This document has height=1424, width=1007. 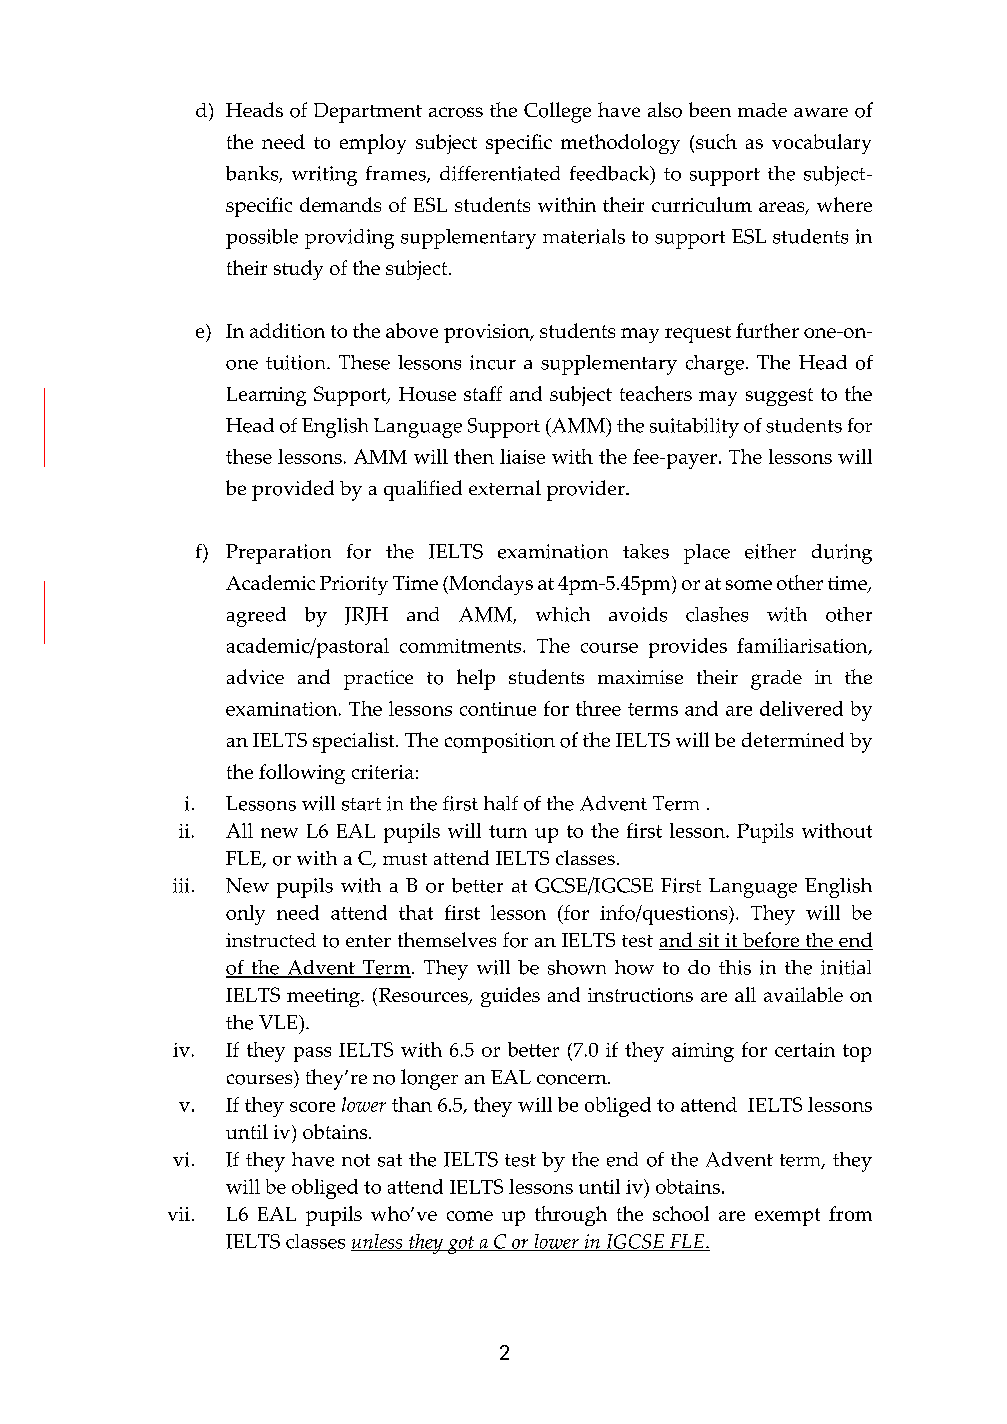 What do you see at coordinates (500, 173) in the document?
I see `differentiated` at bounding box center [500, 173].
